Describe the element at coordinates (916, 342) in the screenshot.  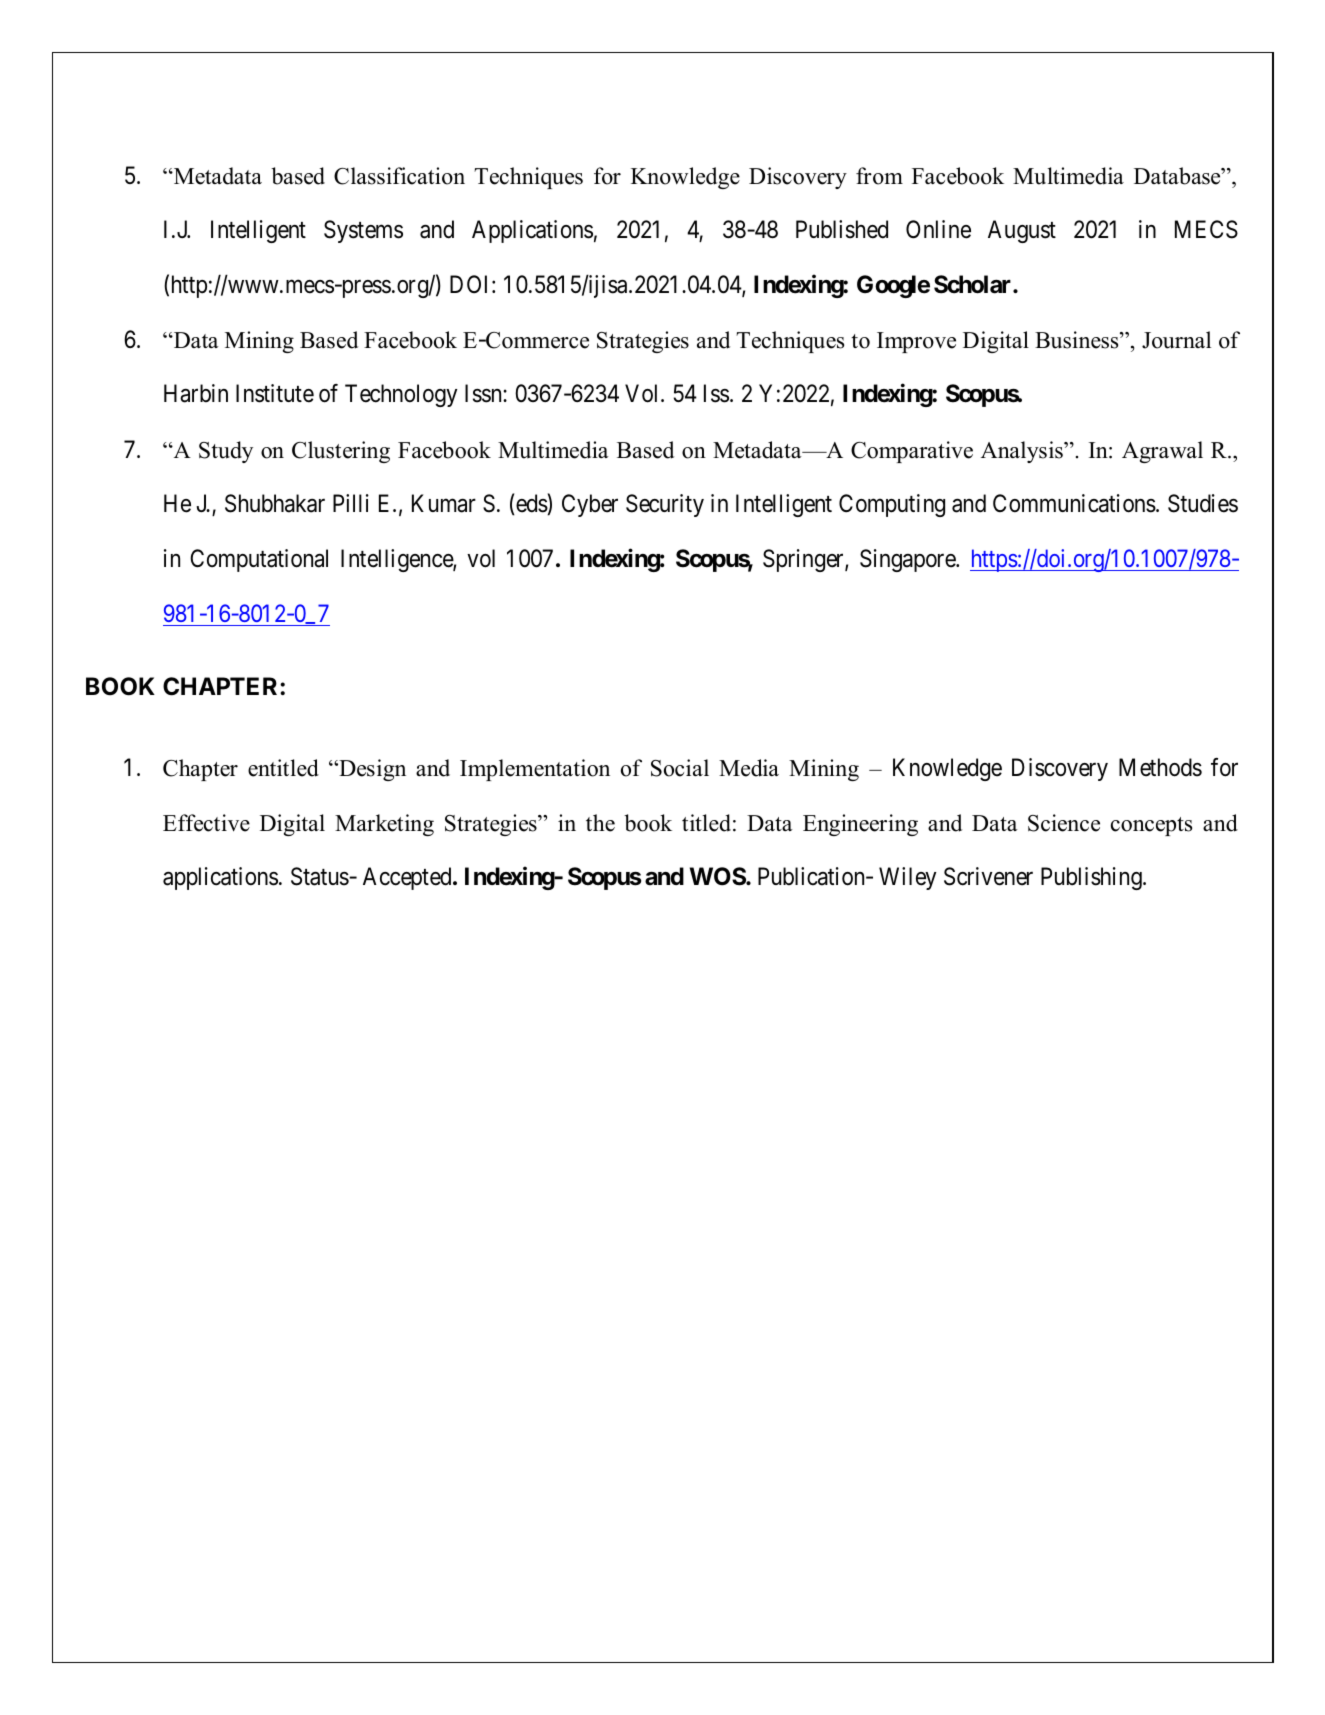
I see `Improve` at that location.
